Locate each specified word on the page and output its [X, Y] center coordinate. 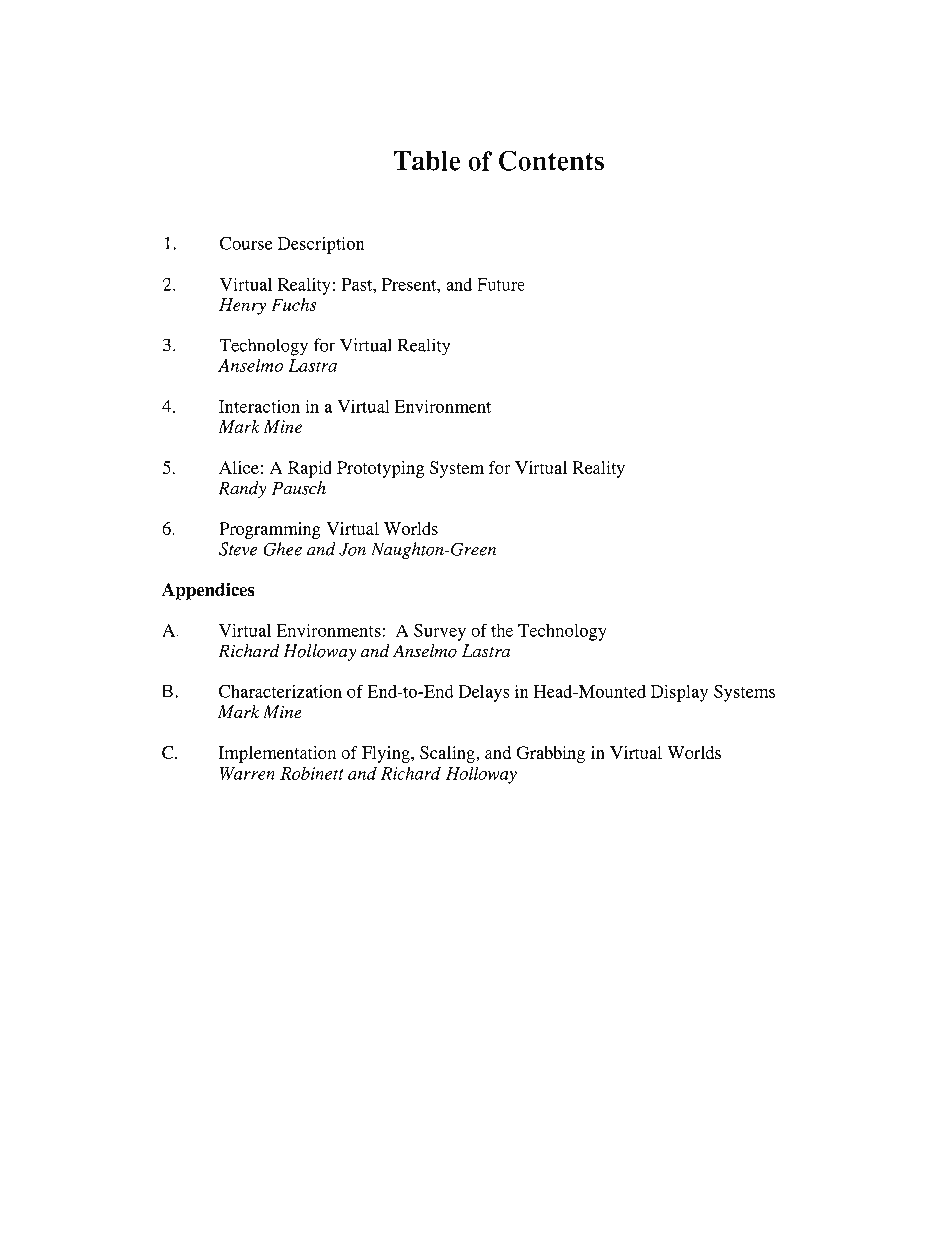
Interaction [259, 406]
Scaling [447, 754]
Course [246, 243]
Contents [551, 161]
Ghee [283, 549]
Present [410, 284]
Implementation [277, 754]
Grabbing [551, 754]
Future [501, 284]
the [502, 630]
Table [427, 161]
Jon [352, 549]
